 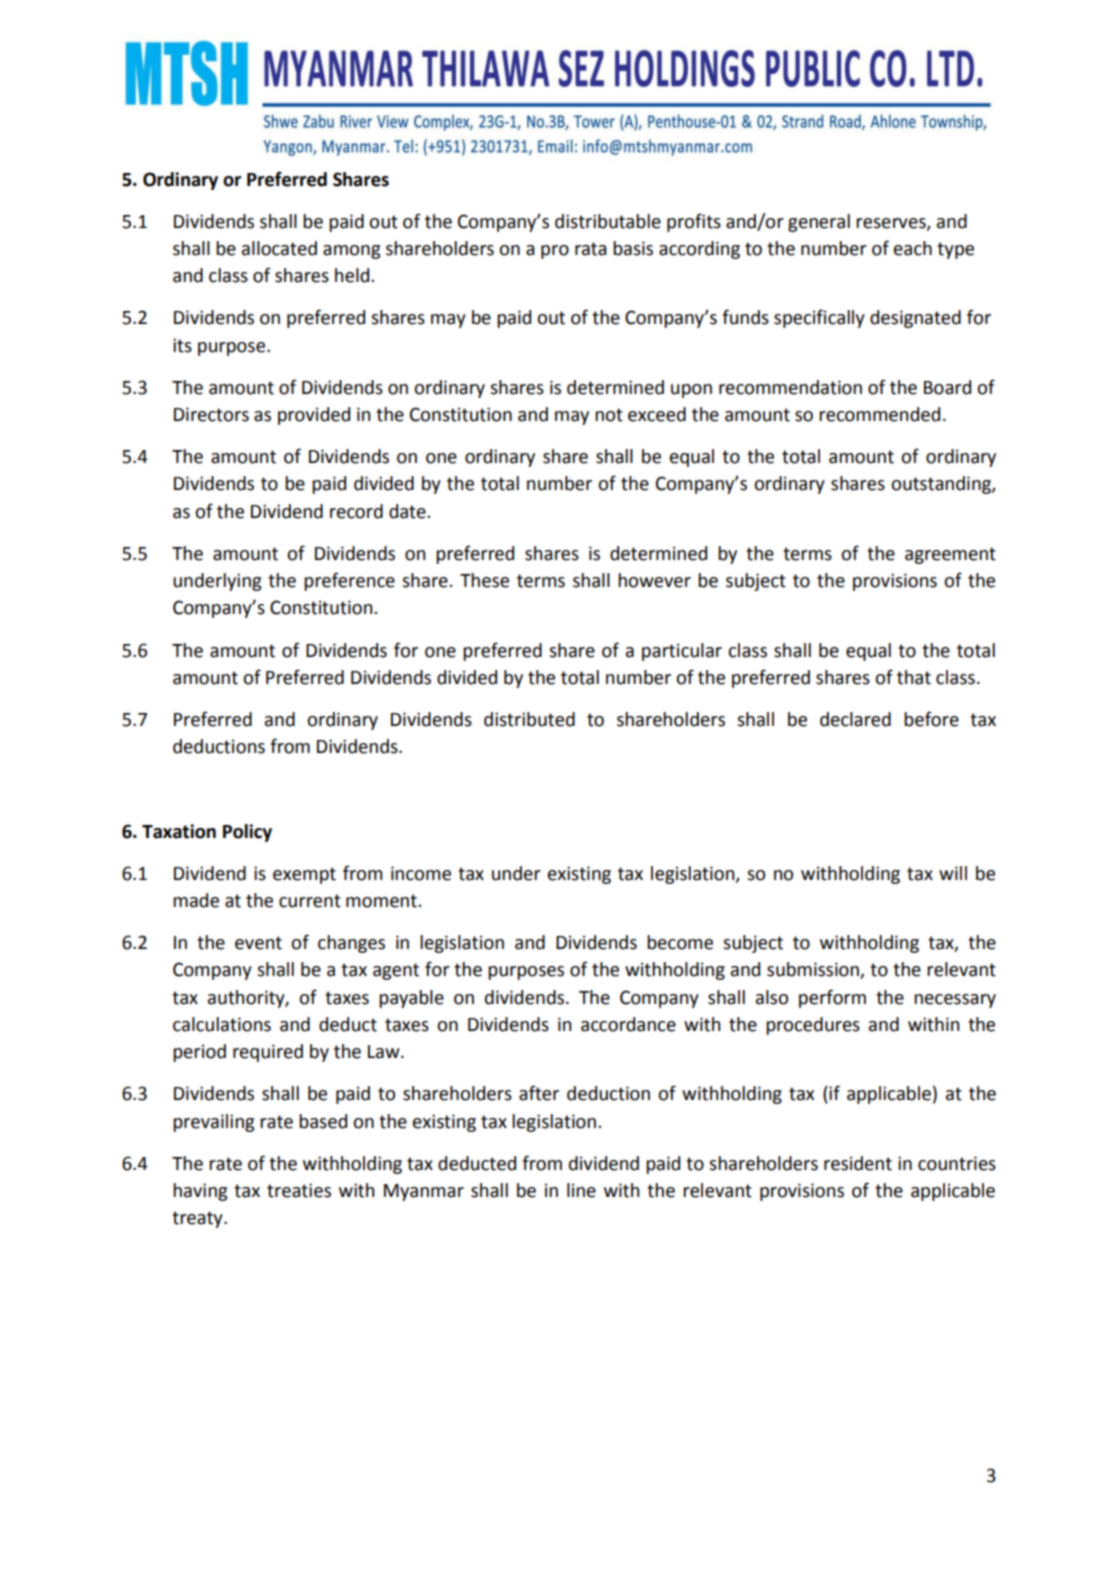 I want to click on line, so click(x=581, y=1190).
